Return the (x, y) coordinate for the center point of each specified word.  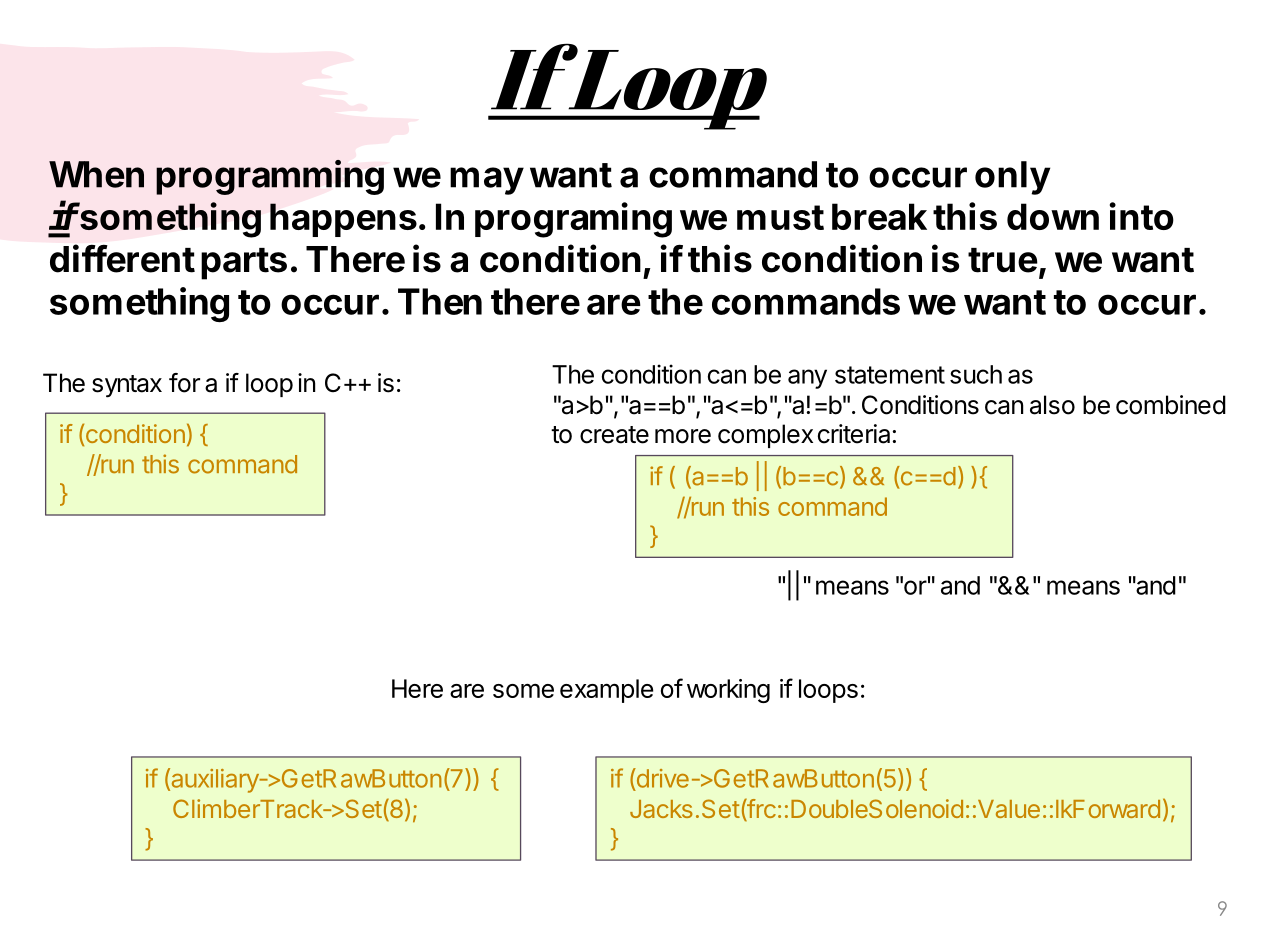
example (606, 691)
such (976, 374)
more (683, 436)
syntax (127, 386)
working (728, 691)
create (614, 435)
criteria (854, 434)
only (1012, 178)
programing (573, 220)
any (807, 379)
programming (270, 177)
